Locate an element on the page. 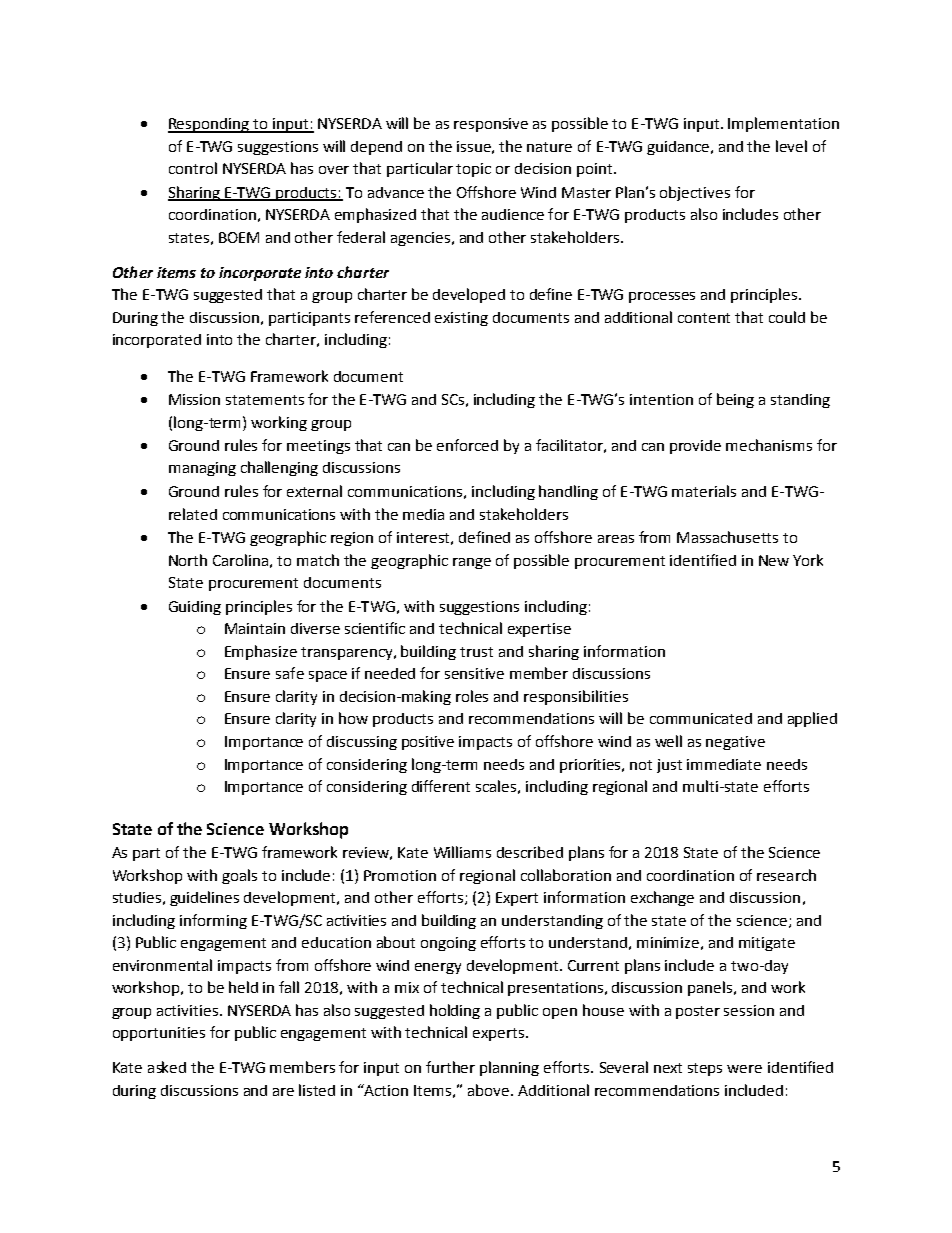 The image size is (952, 1233). different is located at coordinates (441, 786).
